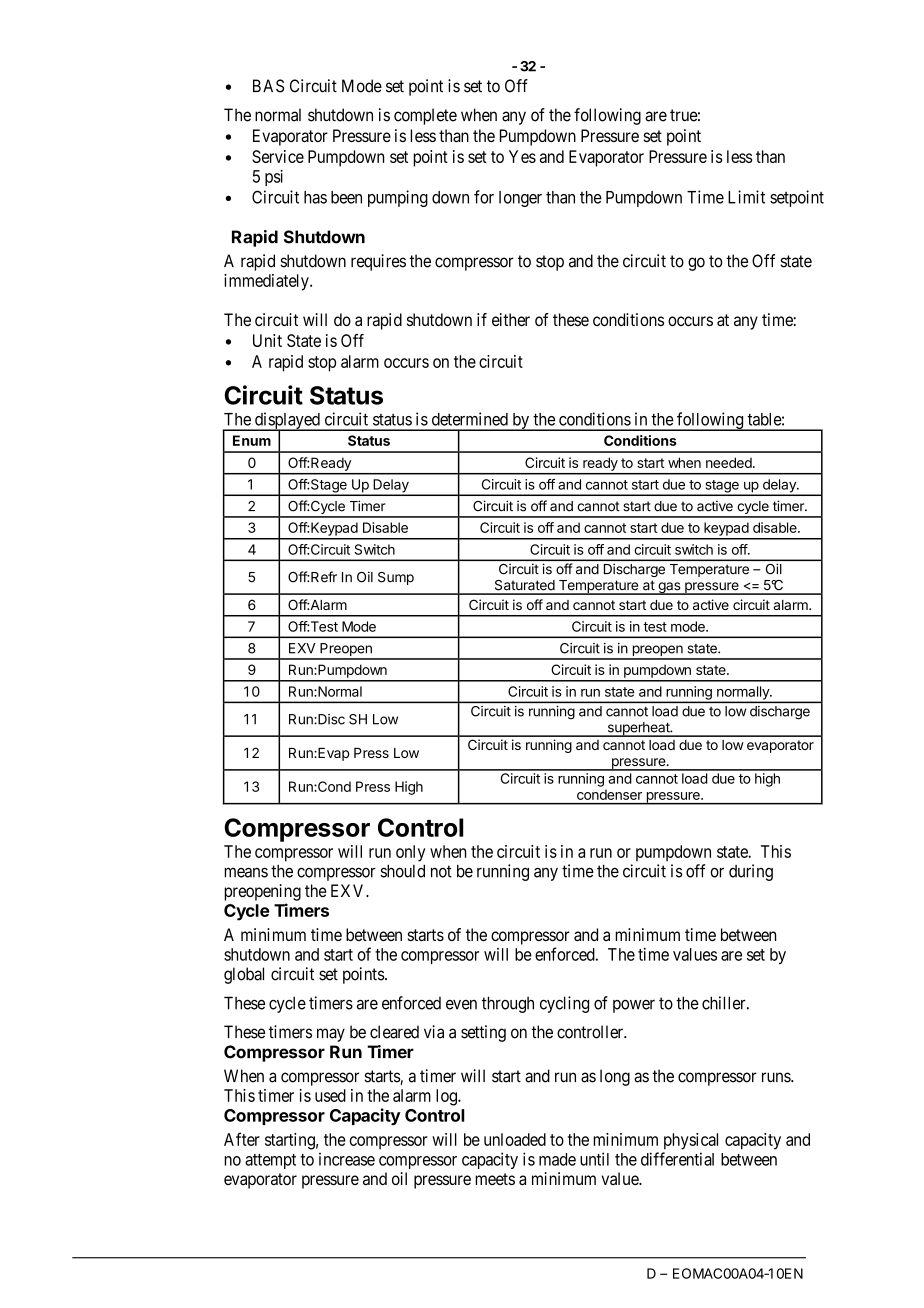 Image resolution: width=924 pixels, height=1308 pixels. What do you see at coordinates (278, 156) in the screenshot?
I see `Service` at bounding box center [278, 156].
